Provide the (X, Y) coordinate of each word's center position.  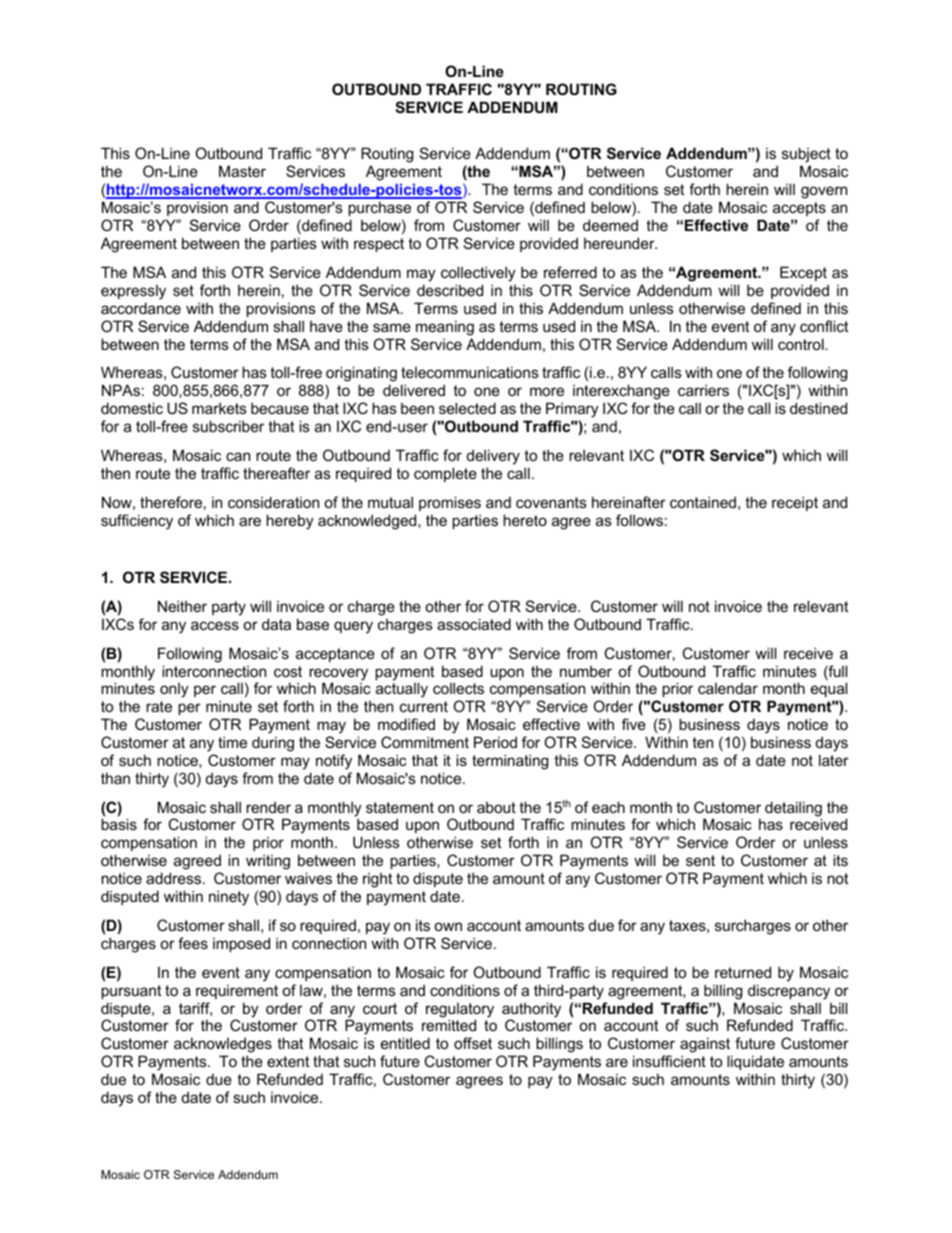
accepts (799, 209)
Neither (182, 606)
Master (242, 171)
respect (379, 245)
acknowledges (223, 1046)
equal (829, 691)
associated (474, 624)
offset (473, 1043)
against (706, 1046)
